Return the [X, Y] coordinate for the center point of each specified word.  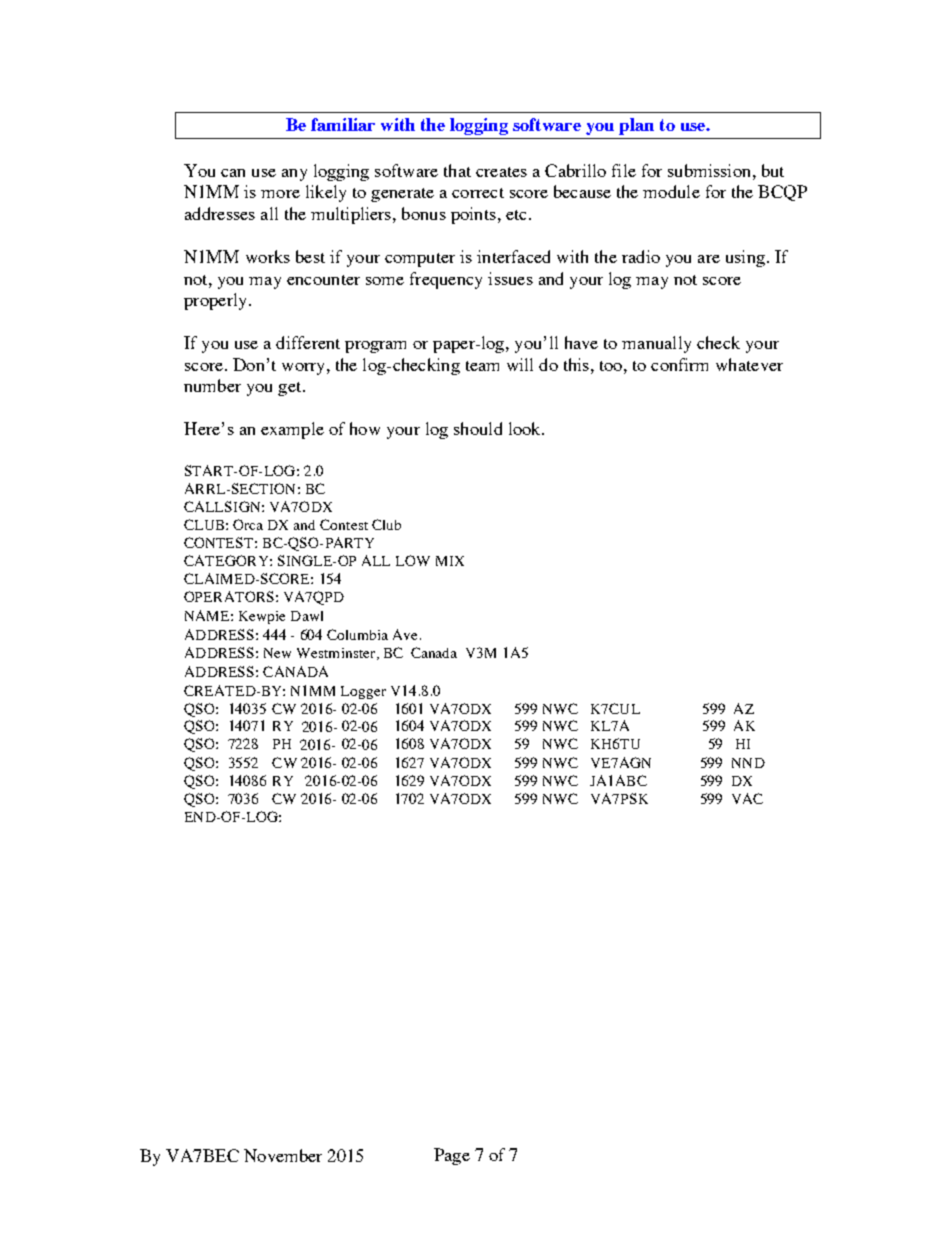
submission [709, 170]
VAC [747, 798]
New [277, 653]
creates [501, 172]
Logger [363, 692]
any [294, 175]
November [283, 1155]
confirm [679, 364]
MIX [450, 561]
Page [452, 1156]
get [291, 389]
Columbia [357, 634]
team [482, 366]
